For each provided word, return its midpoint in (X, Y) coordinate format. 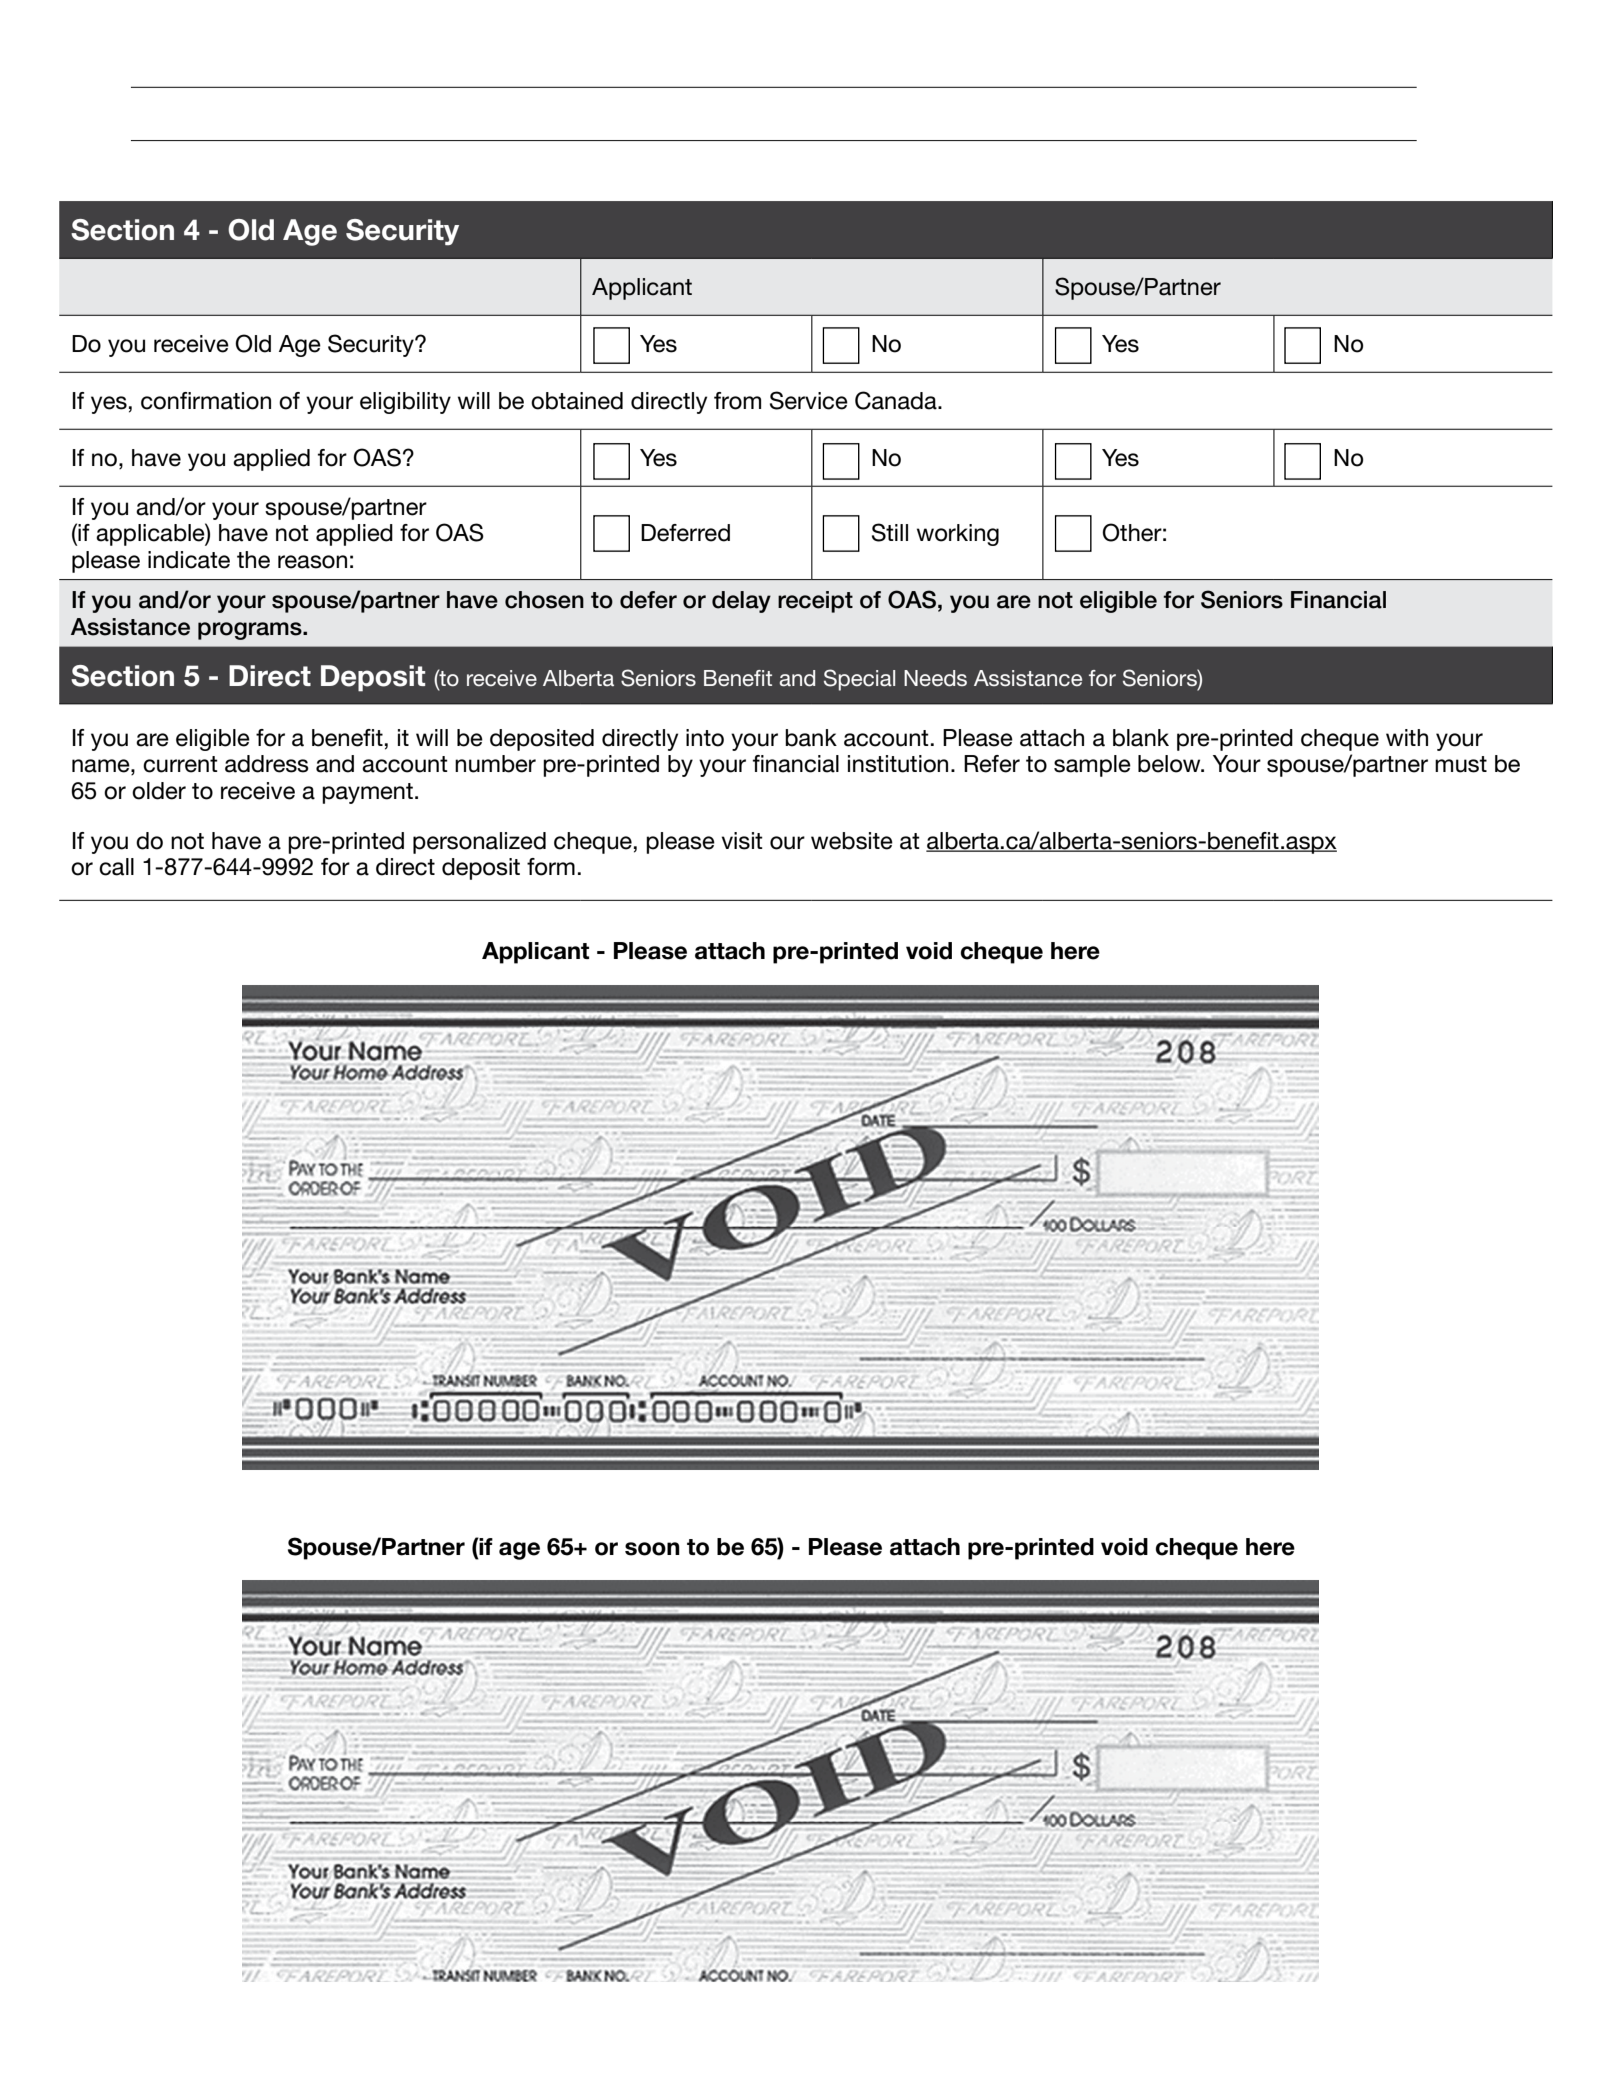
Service (809, 400)
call (116, 867)
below (1170, 764)
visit (742, 841)
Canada (897, 400)
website (852, 841)
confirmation (206, 401)
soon (652, 1549)
